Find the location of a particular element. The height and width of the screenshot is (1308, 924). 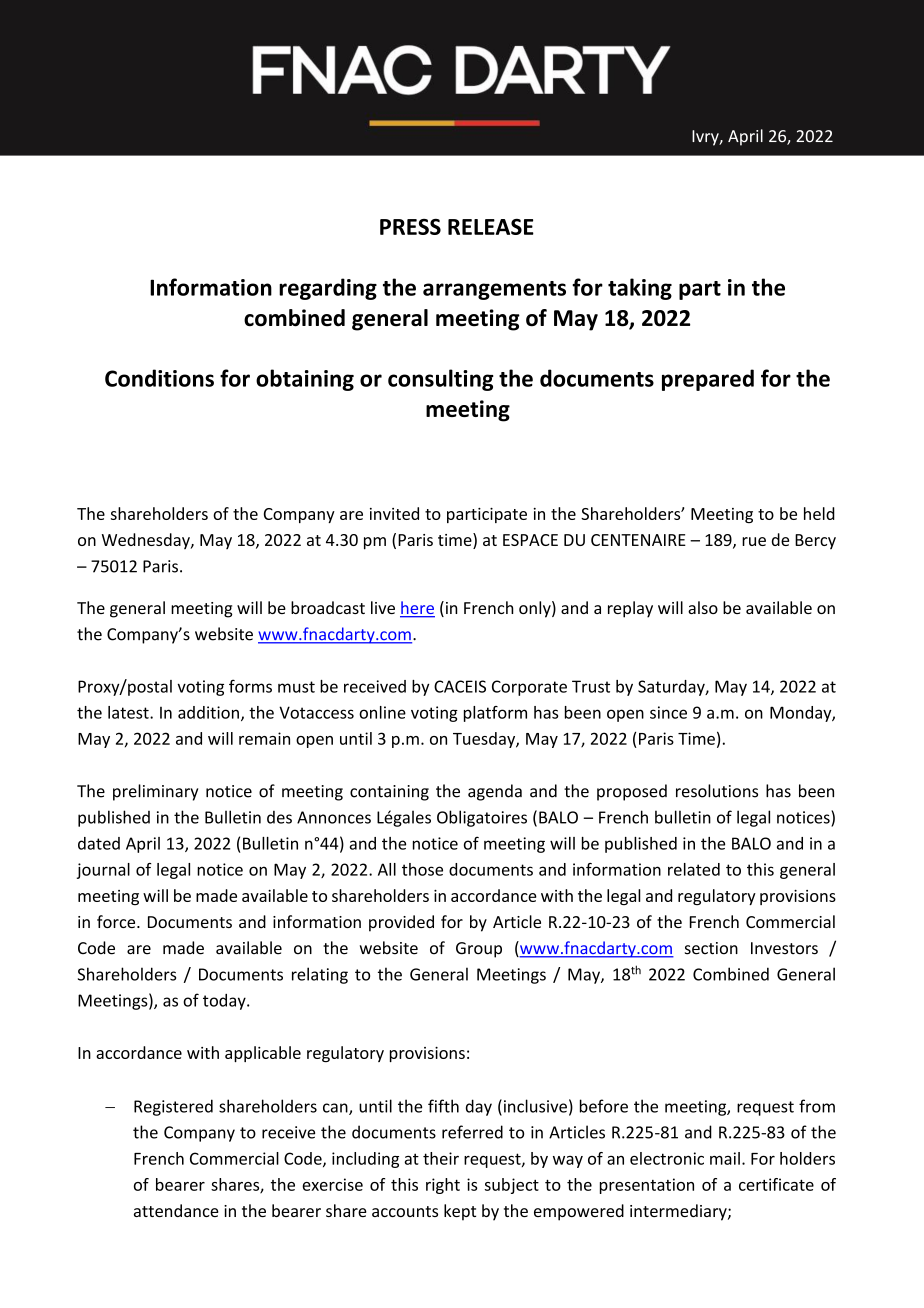

attendance is located at coordinates (176, 1210).
